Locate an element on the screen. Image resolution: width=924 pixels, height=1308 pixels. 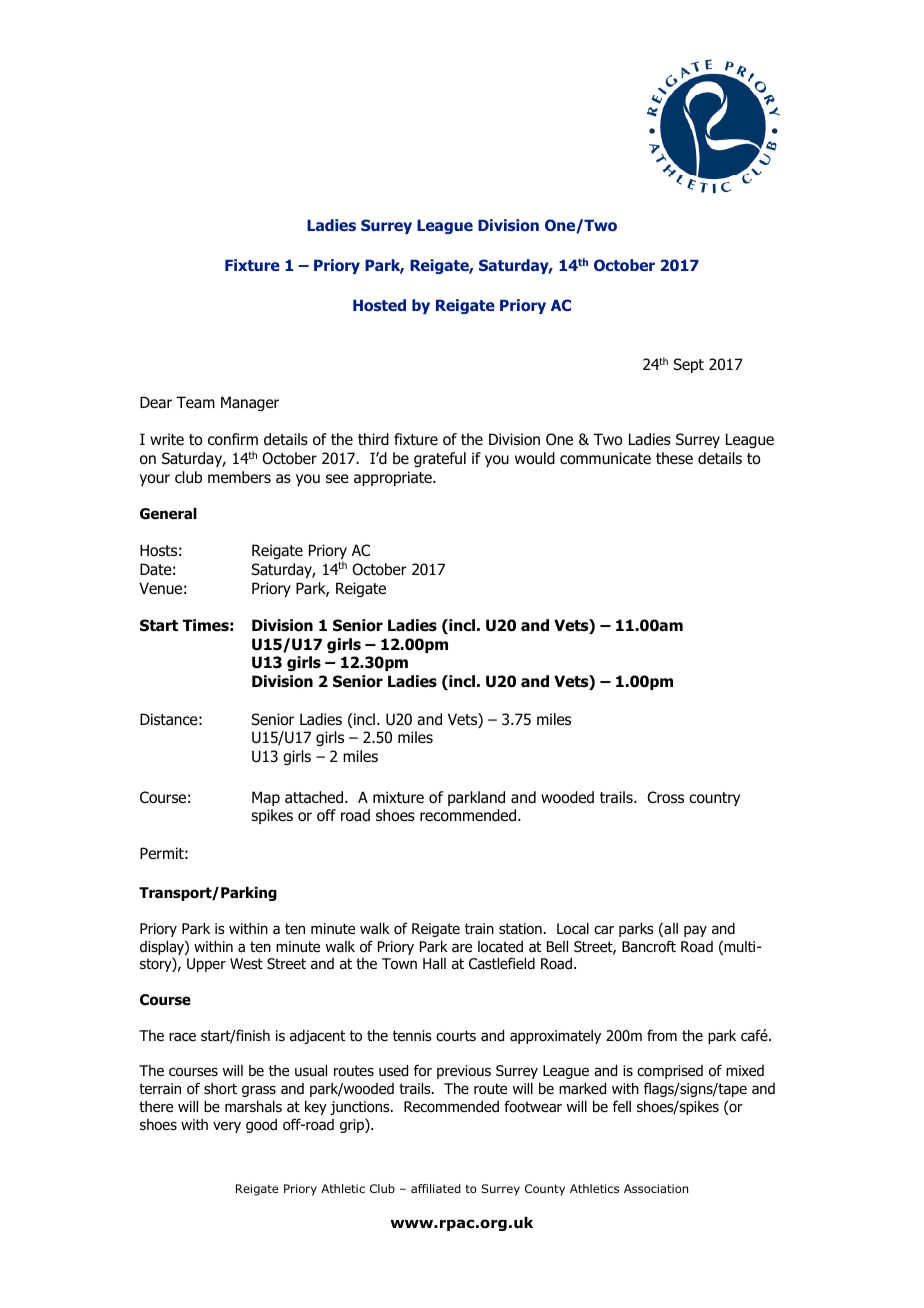
Hosted is located at coordinates (379, 305).
